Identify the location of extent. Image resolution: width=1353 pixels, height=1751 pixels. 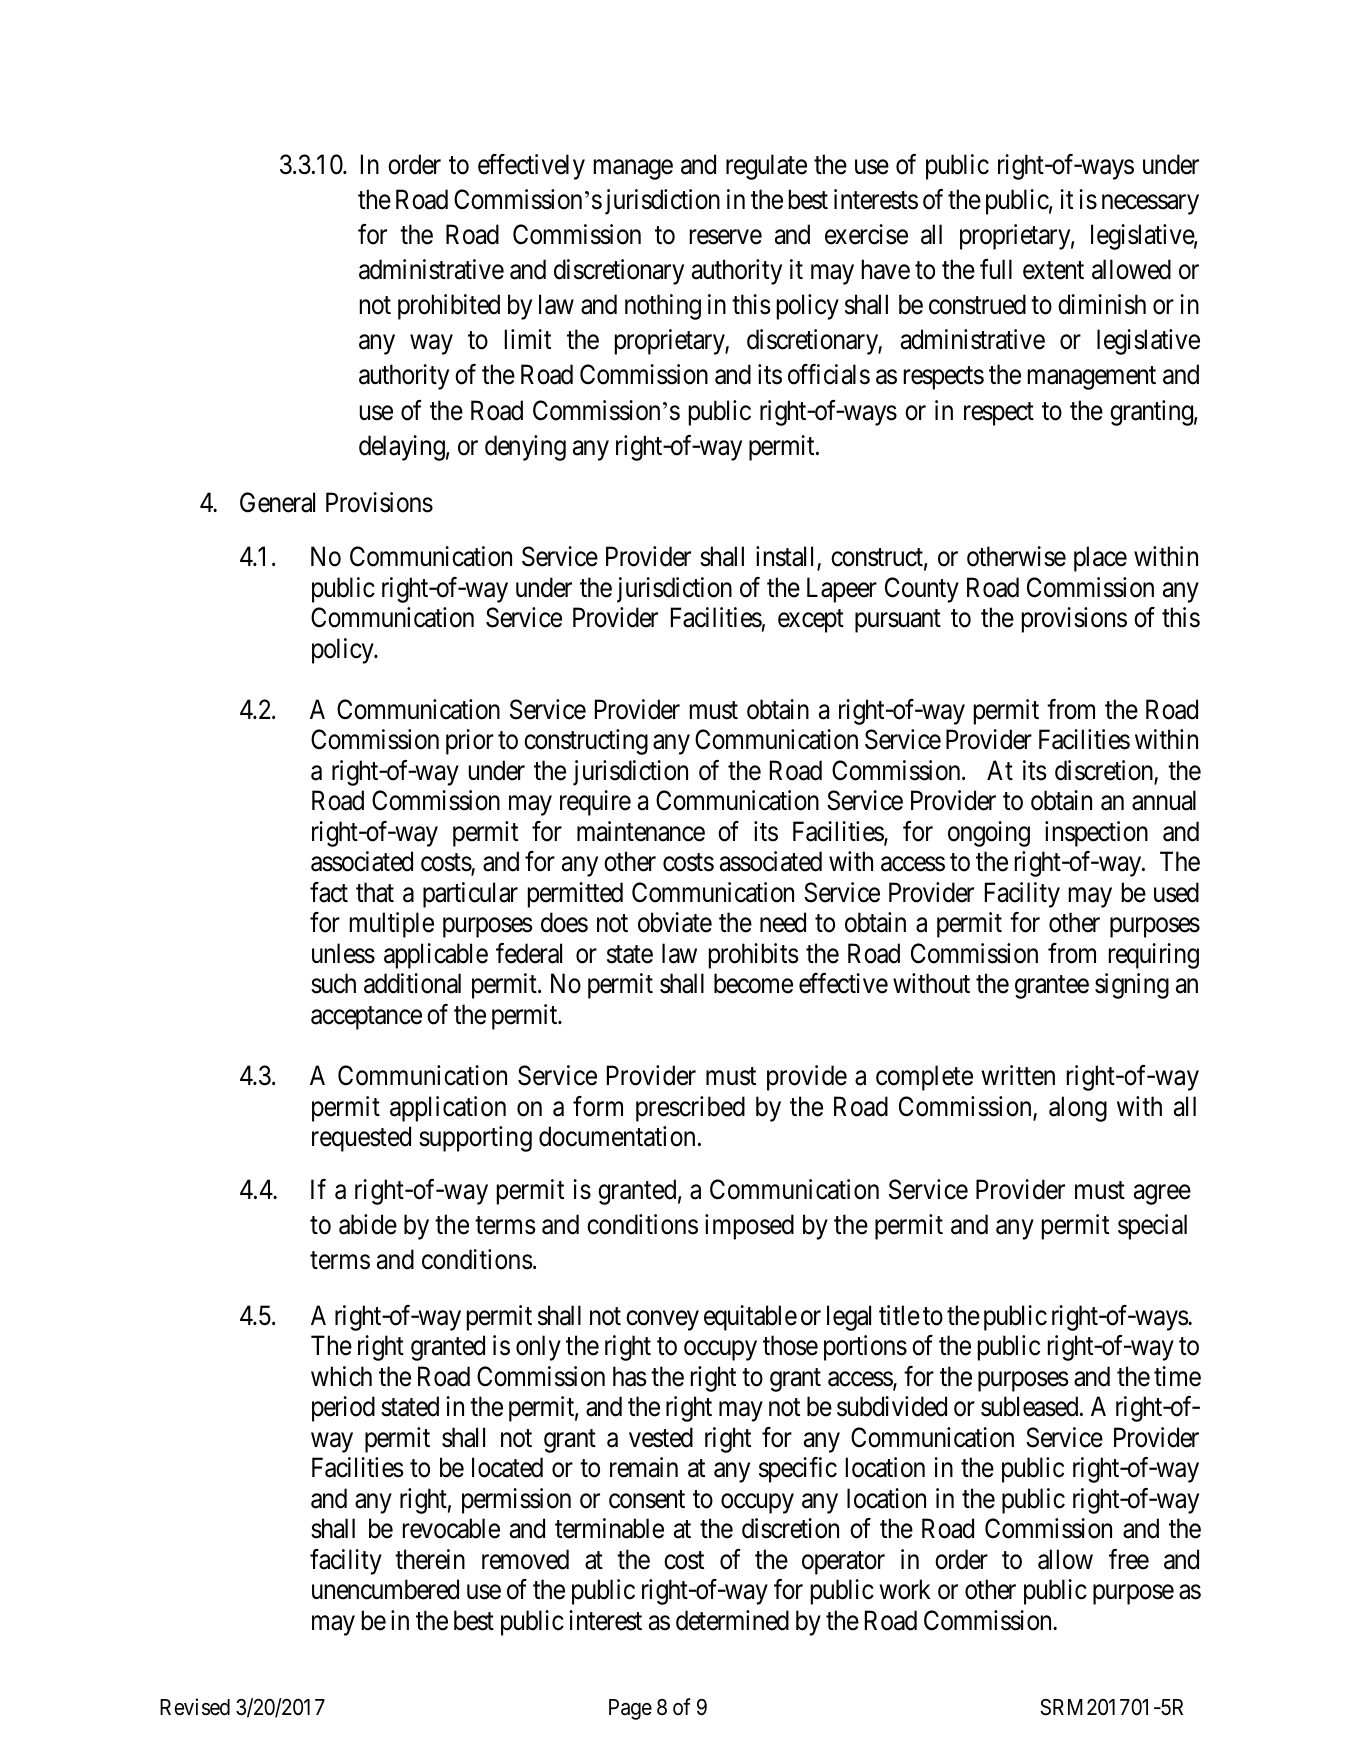
(1053, 271).
